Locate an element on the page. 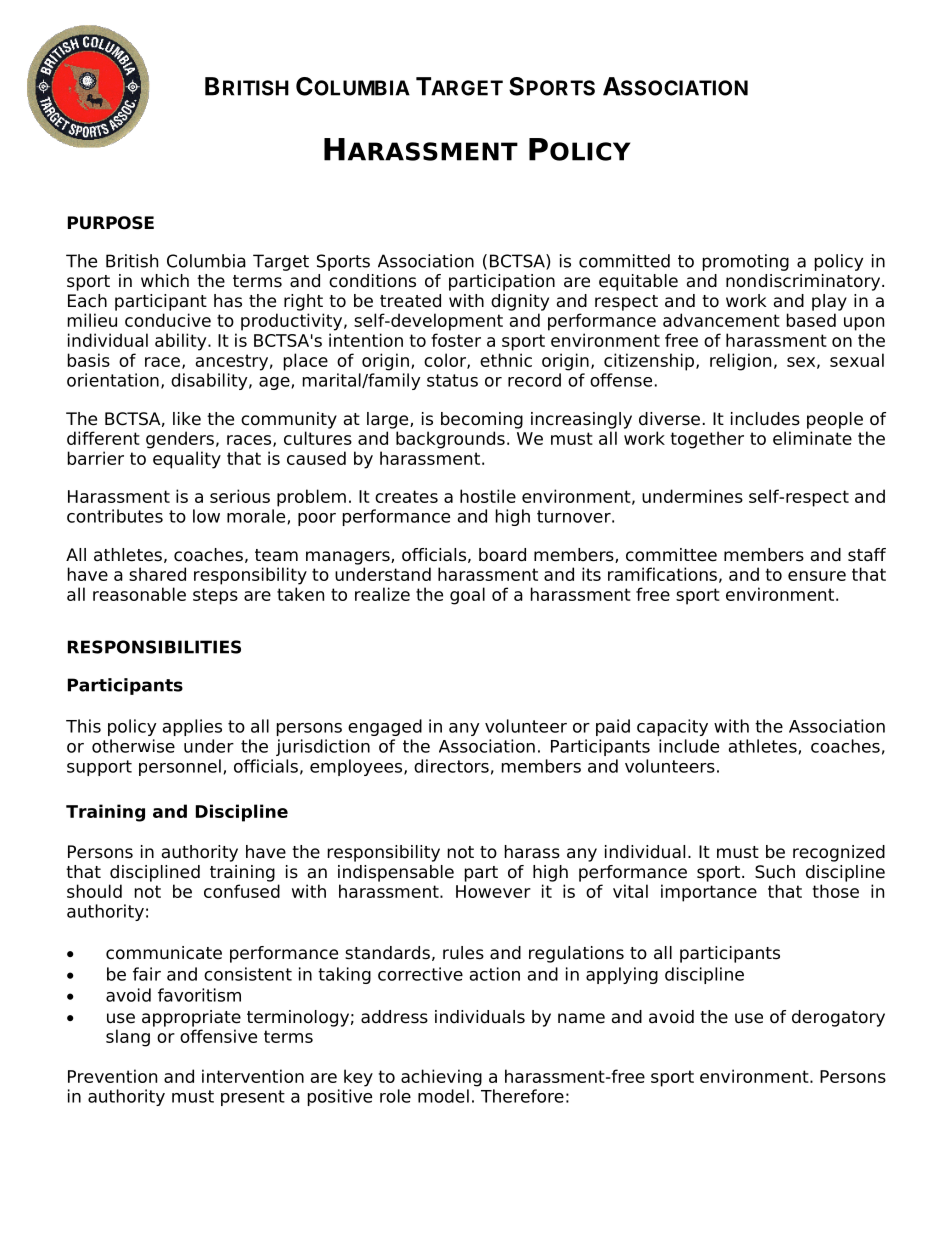  directors is located at coordinates (451, 766).
